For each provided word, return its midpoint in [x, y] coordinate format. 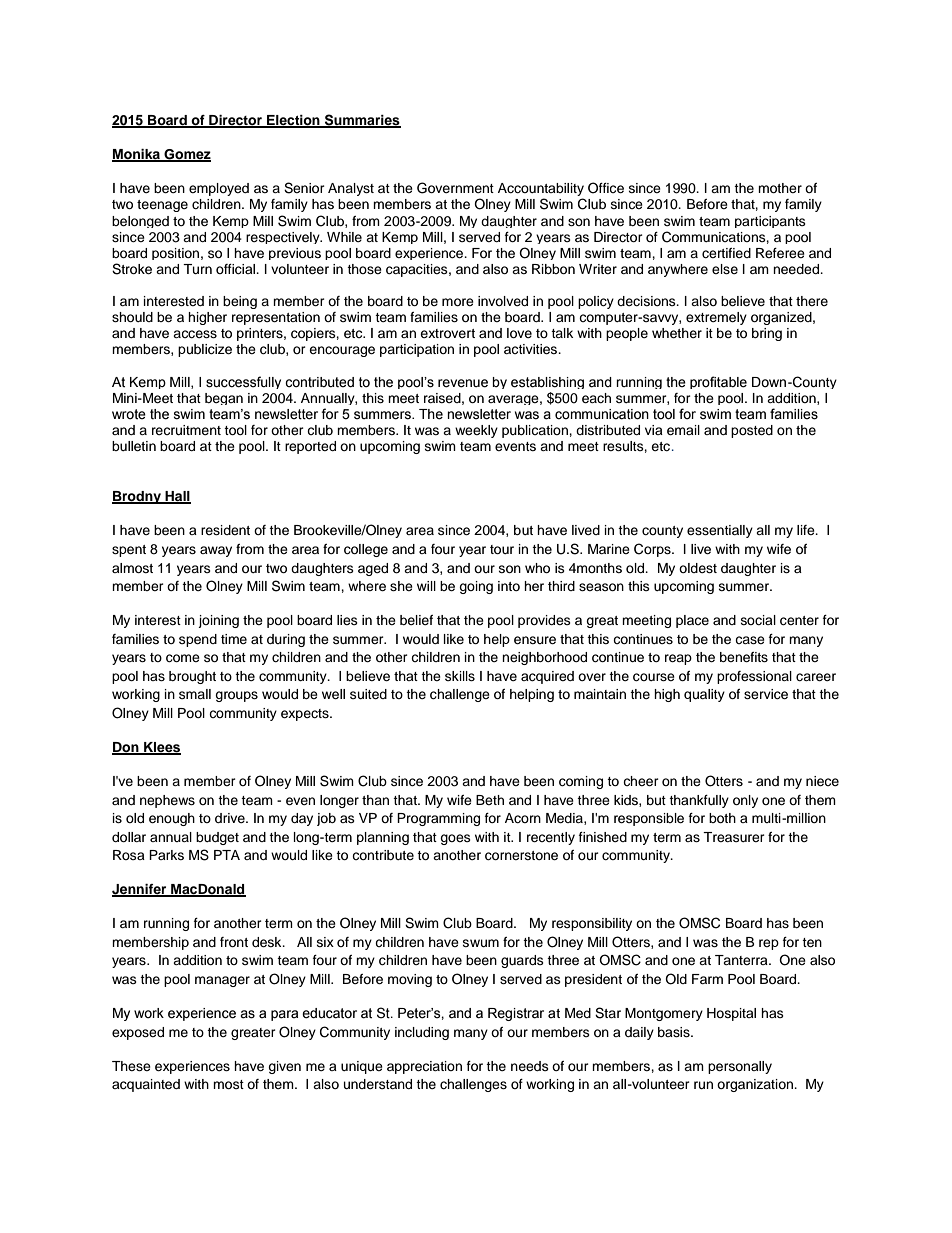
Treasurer [734, 837]
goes [455, 839]
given [284, 1067]
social [758, 620]
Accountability [541, 191]
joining [218, 621]
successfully [243, 382]
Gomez [186, 155]
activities [532, 349]
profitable [718, 382]
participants [770, 222]
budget [217, 838]
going [476, 587]
